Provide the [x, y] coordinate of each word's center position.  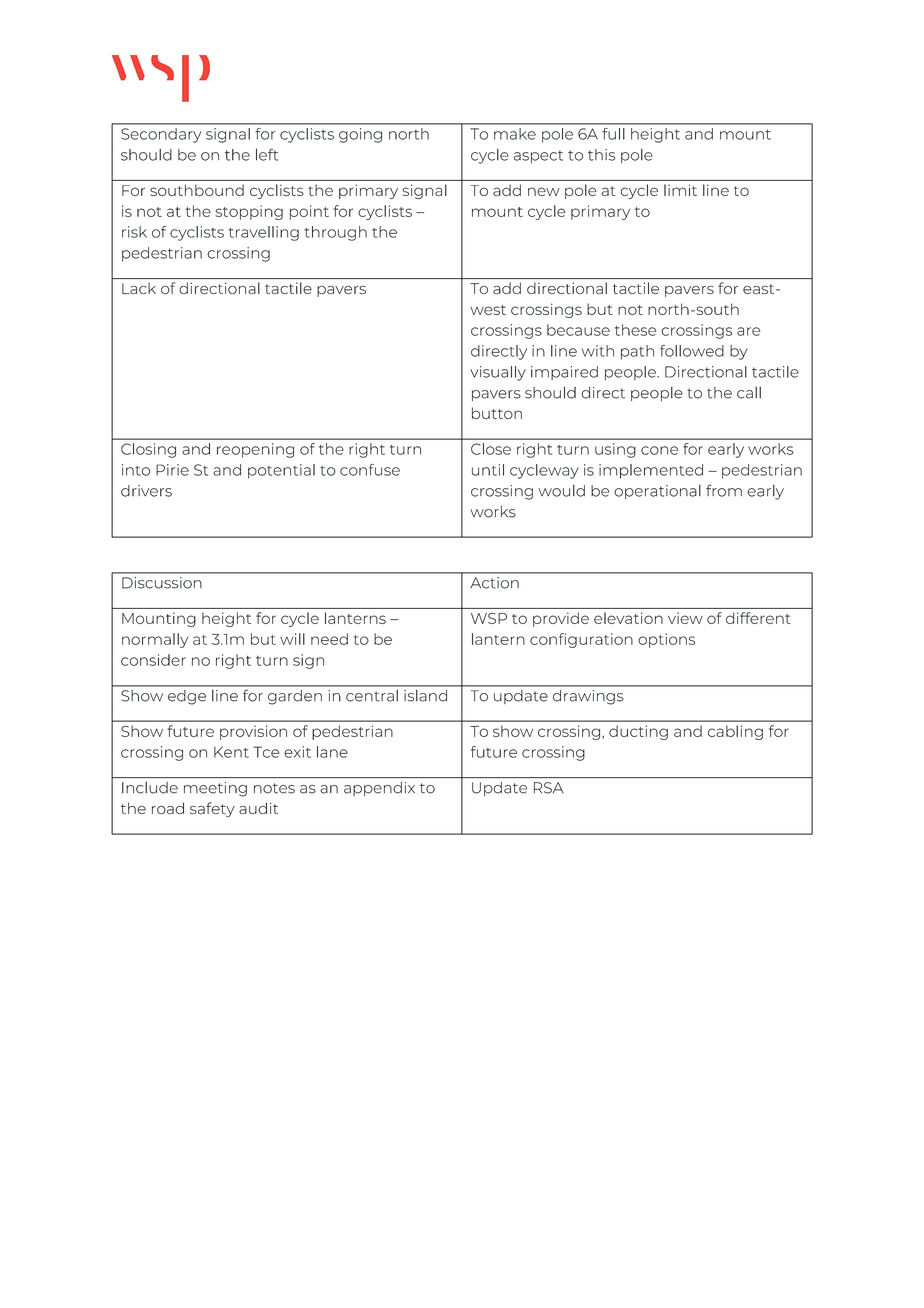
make [515, 134]
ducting [638, 732]
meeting [215, 789]
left [267, 154]
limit [680, 190]
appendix [379, 789]
